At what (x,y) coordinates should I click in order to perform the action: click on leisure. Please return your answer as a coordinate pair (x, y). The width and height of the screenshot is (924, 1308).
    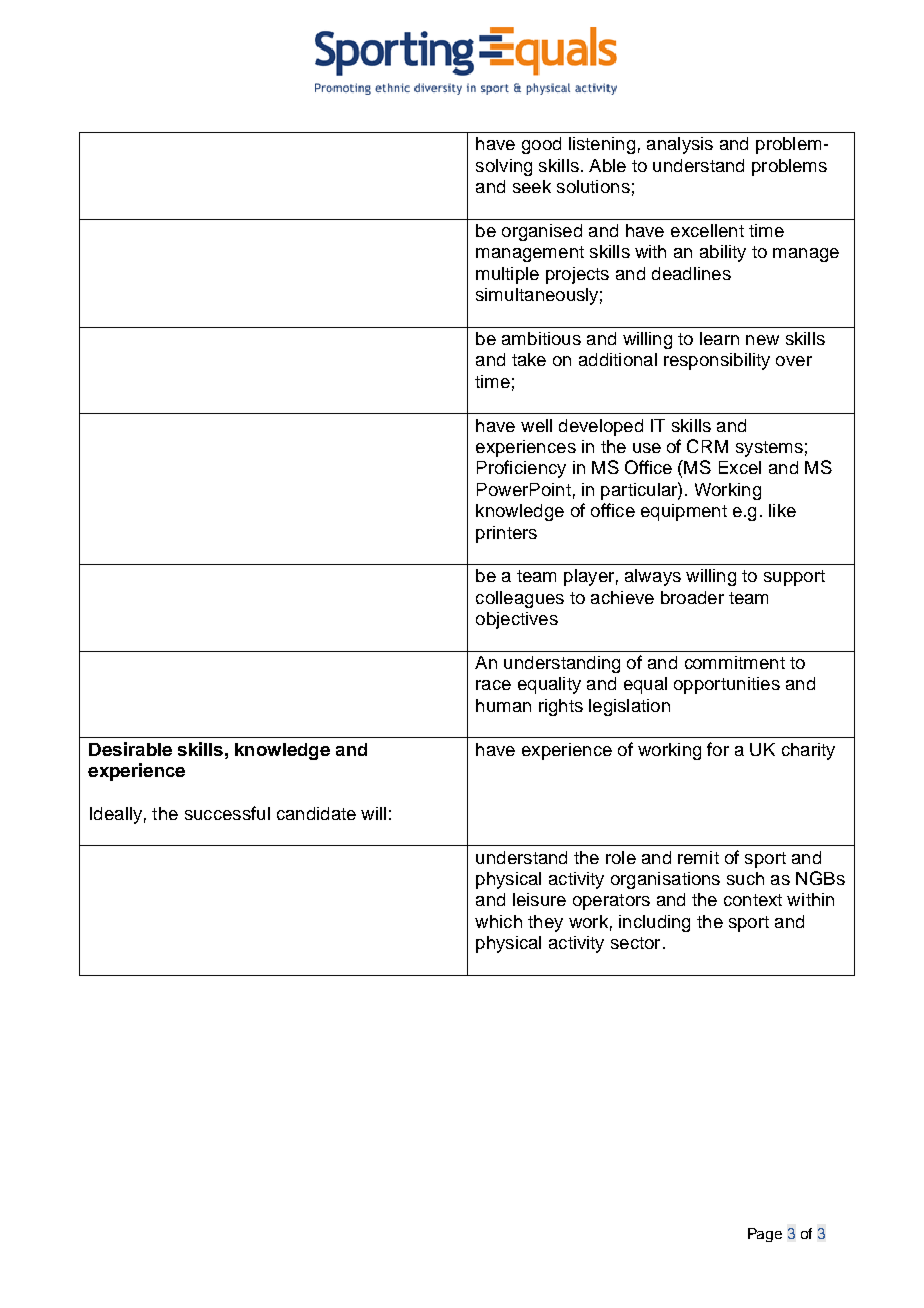
    Looking at the image, I should click on (539, 899).
